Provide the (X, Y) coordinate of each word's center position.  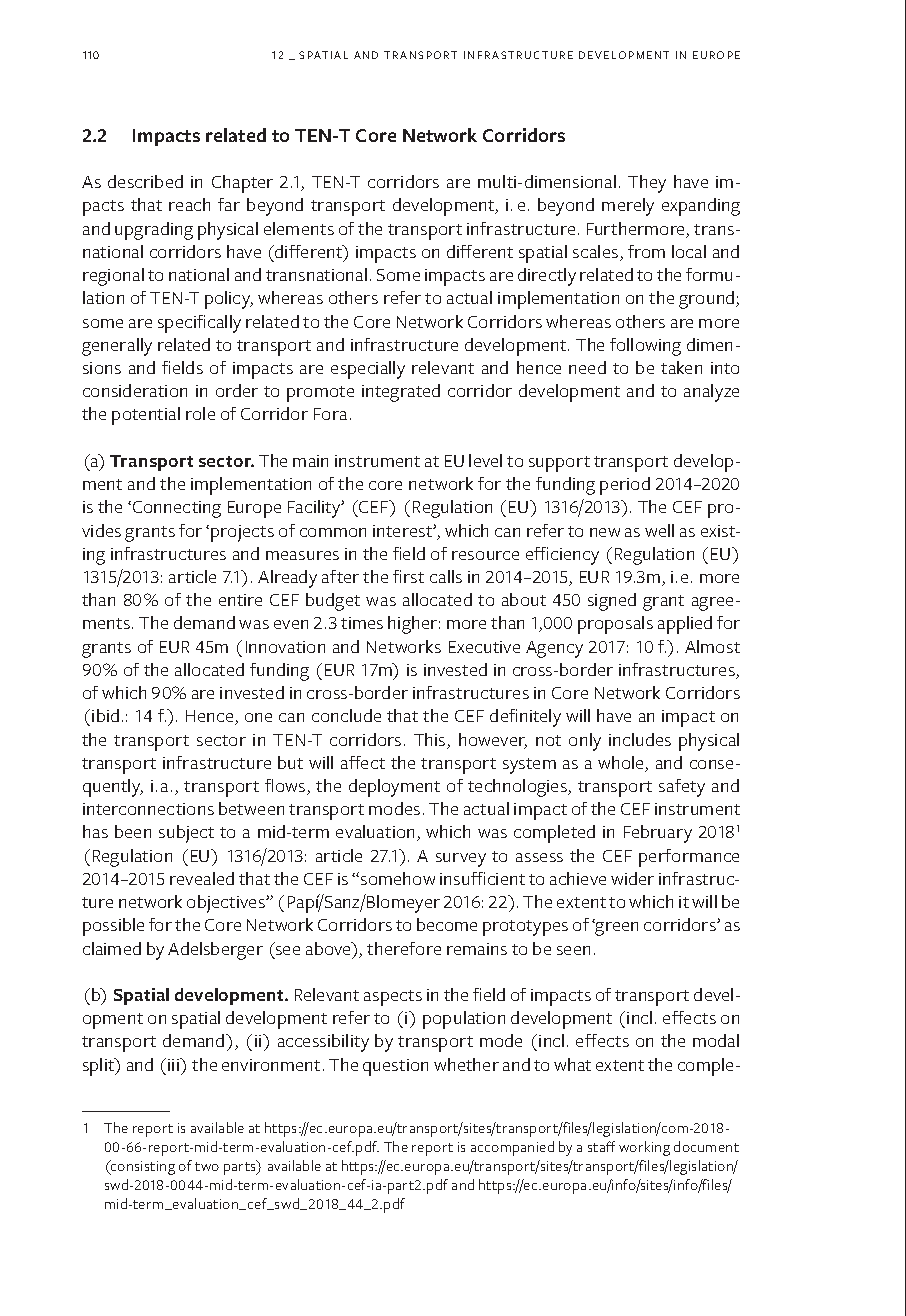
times (362, 623)
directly (547, 277)
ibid (105, 715)
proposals (615, 625)
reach (189, 204)
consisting (142, 1167)
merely (628, 207)
